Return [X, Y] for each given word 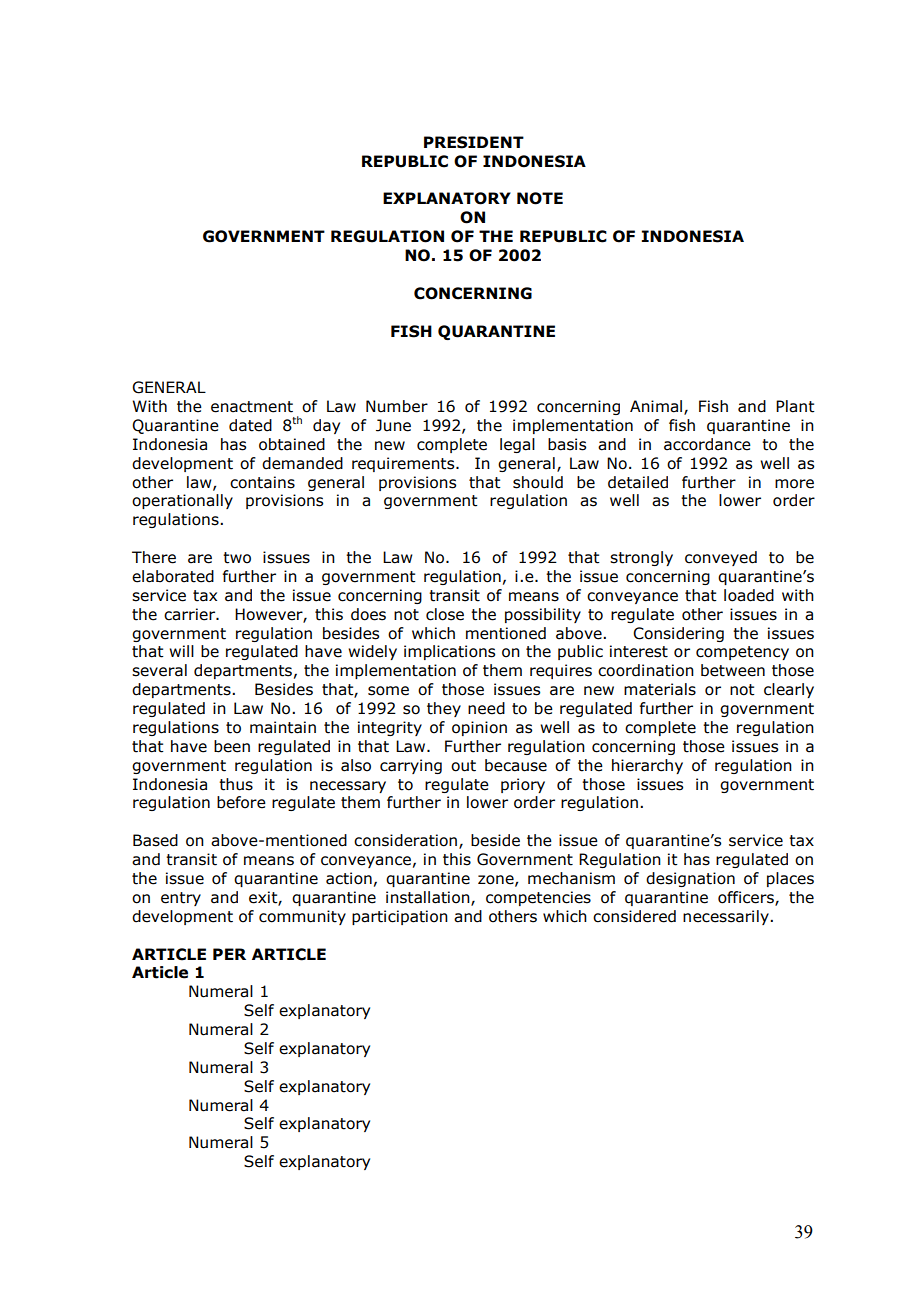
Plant [795, 406]
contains [262, 482]
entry [181, 899]
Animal [657, 407]
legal [517, 445]
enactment [252, 407]
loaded [749, 595]
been [232, 746]
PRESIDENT [474, 142]
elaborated [173, 576]
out [463, 766]
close [445, 614]
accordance [707, 444]
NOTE [540, 198]
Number [397, 406]
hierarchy [647, 766]
